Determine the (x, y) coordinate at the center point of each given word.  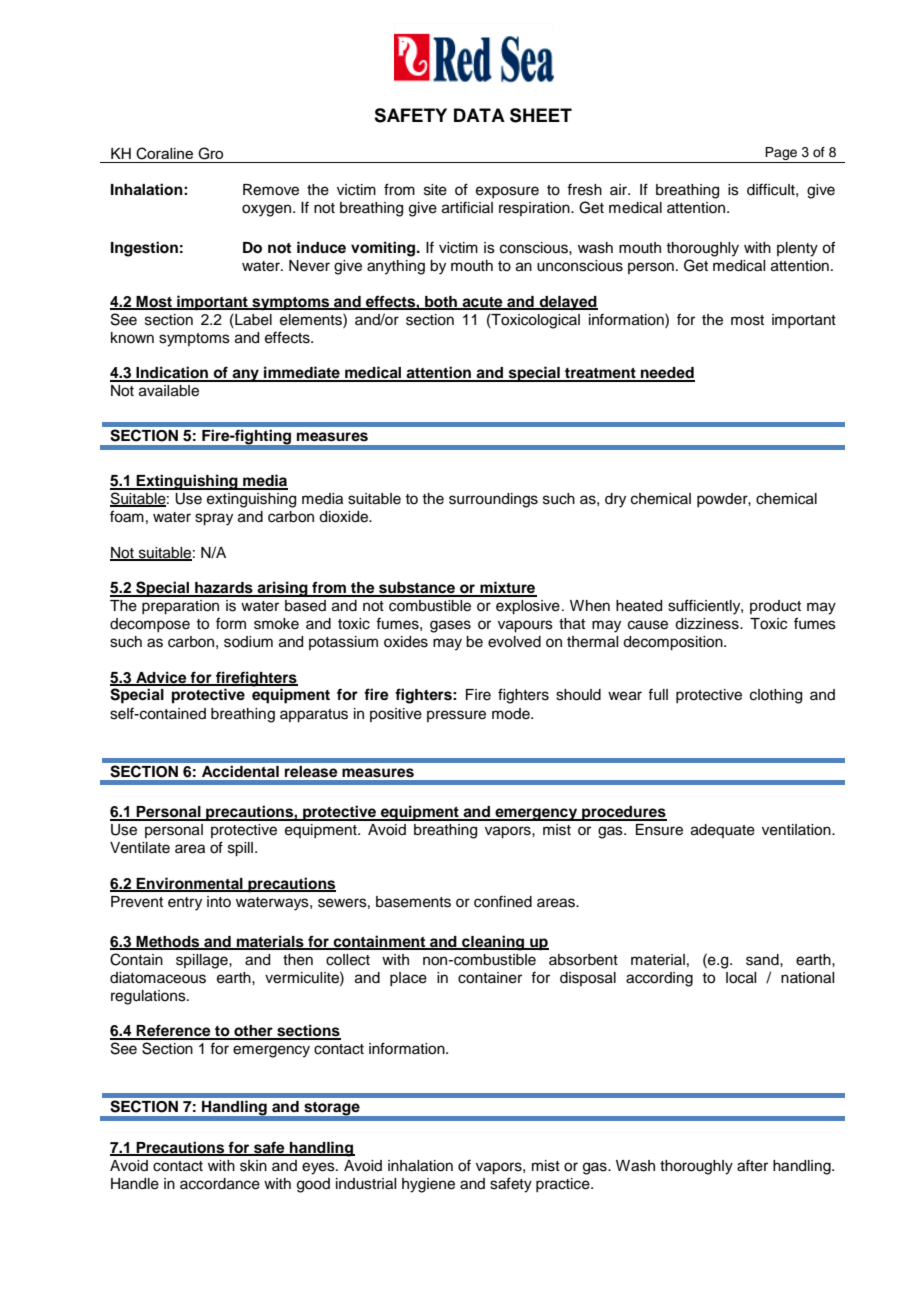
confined (503, 901)
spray (214, 519)
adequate (723, 831)
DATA (479, 115)
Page (782, 155)
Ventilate (140, 848)
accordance (220, 1184)
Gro (210, 153)
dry (615, 500)
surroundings (493, 500)
